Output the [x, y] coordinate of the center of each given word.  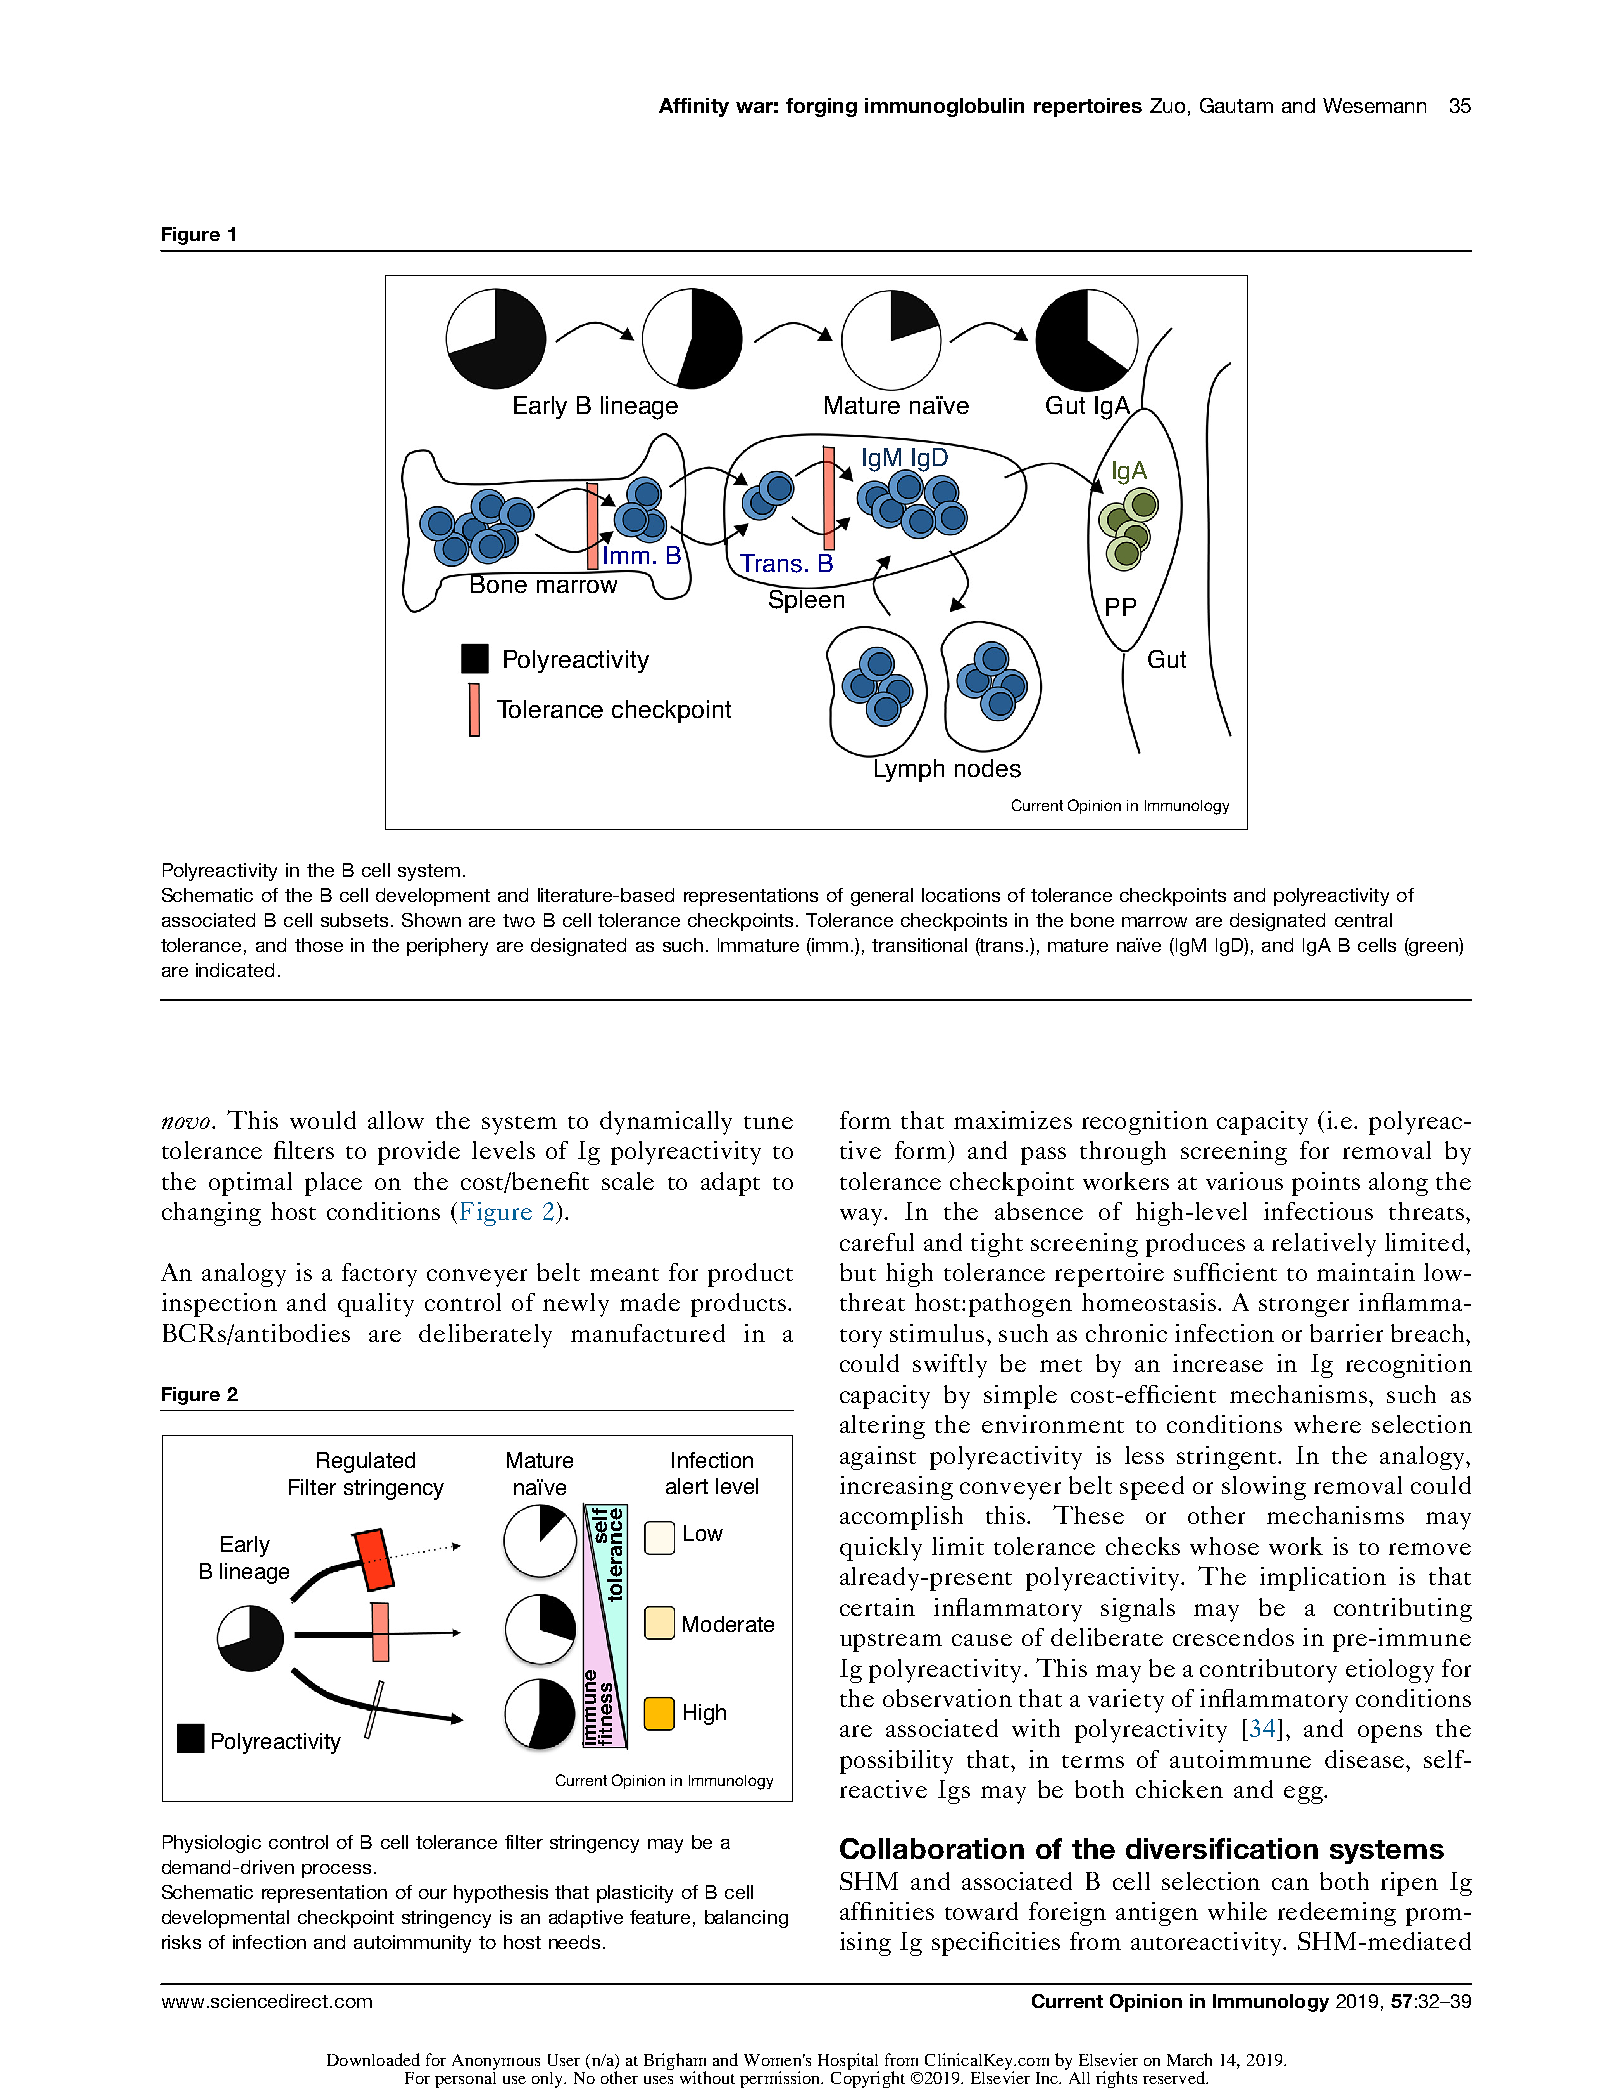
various [1244, 1181]
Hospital [848, 2062]
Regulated [366, 1462]
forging [821, 107]
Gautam [1236, 105]
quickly [881, 1549]
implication [1323, 1579]
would [323, 1120]
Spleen [806, 600]
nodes [988, 768]
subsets [354, 920]
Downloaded [373, 2059]
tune [768, 1122]
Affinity [694, 107]
